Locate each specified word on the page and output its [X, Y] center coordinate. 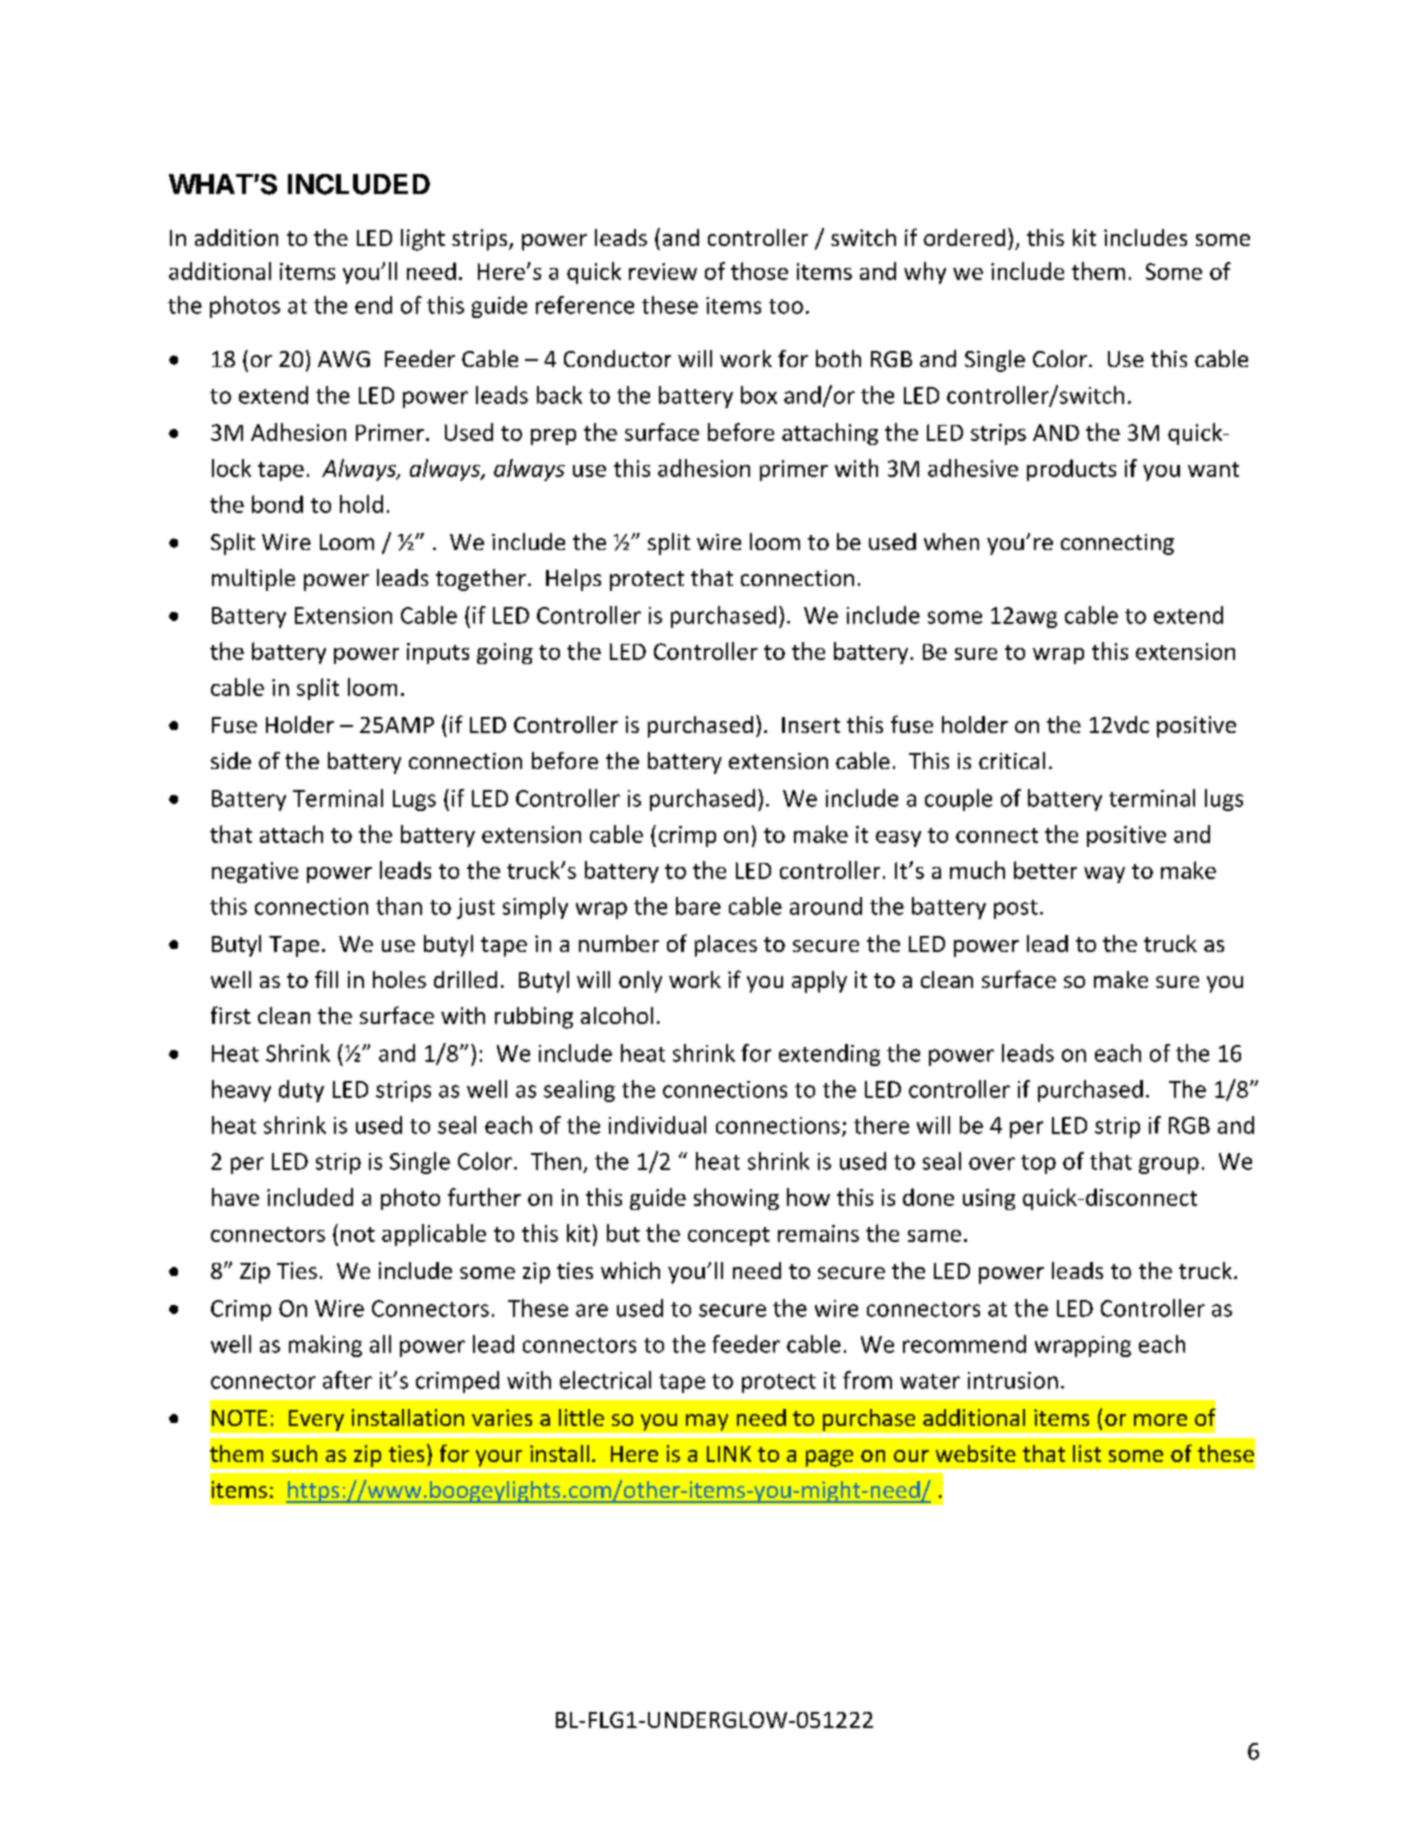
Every [316, 1420]
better [1045, 870]
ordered [964, 237]
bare [698, 906]
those [759, 271]
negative [255, 872]
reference [585, 305]
